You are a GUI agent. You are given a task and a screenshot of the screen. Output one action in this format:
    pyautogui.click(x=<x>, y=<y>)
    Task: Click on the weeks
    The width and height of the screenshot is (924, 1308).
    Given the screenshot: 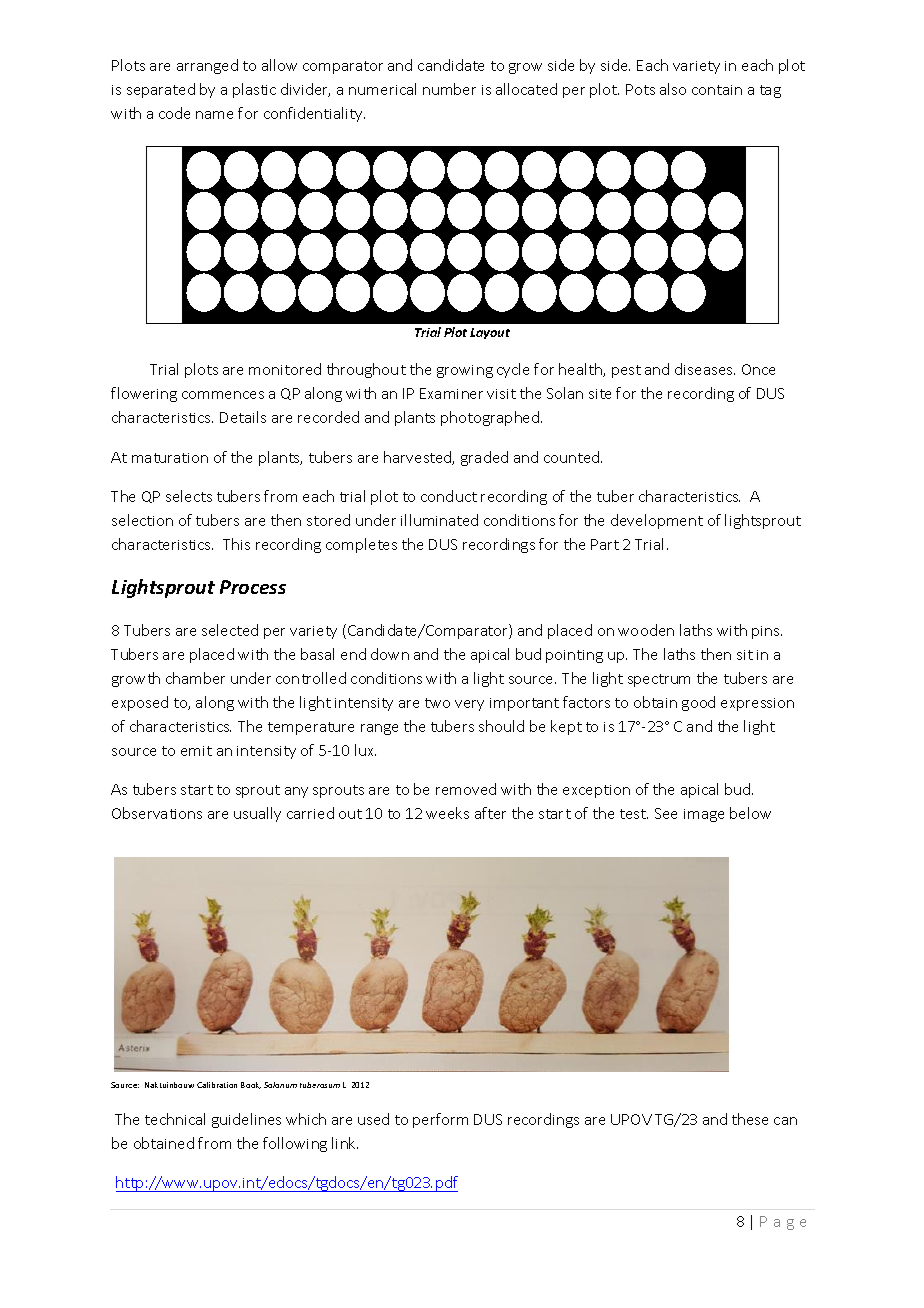 What is the action you would take?
    pyautogui.click(x=447, y=813)
